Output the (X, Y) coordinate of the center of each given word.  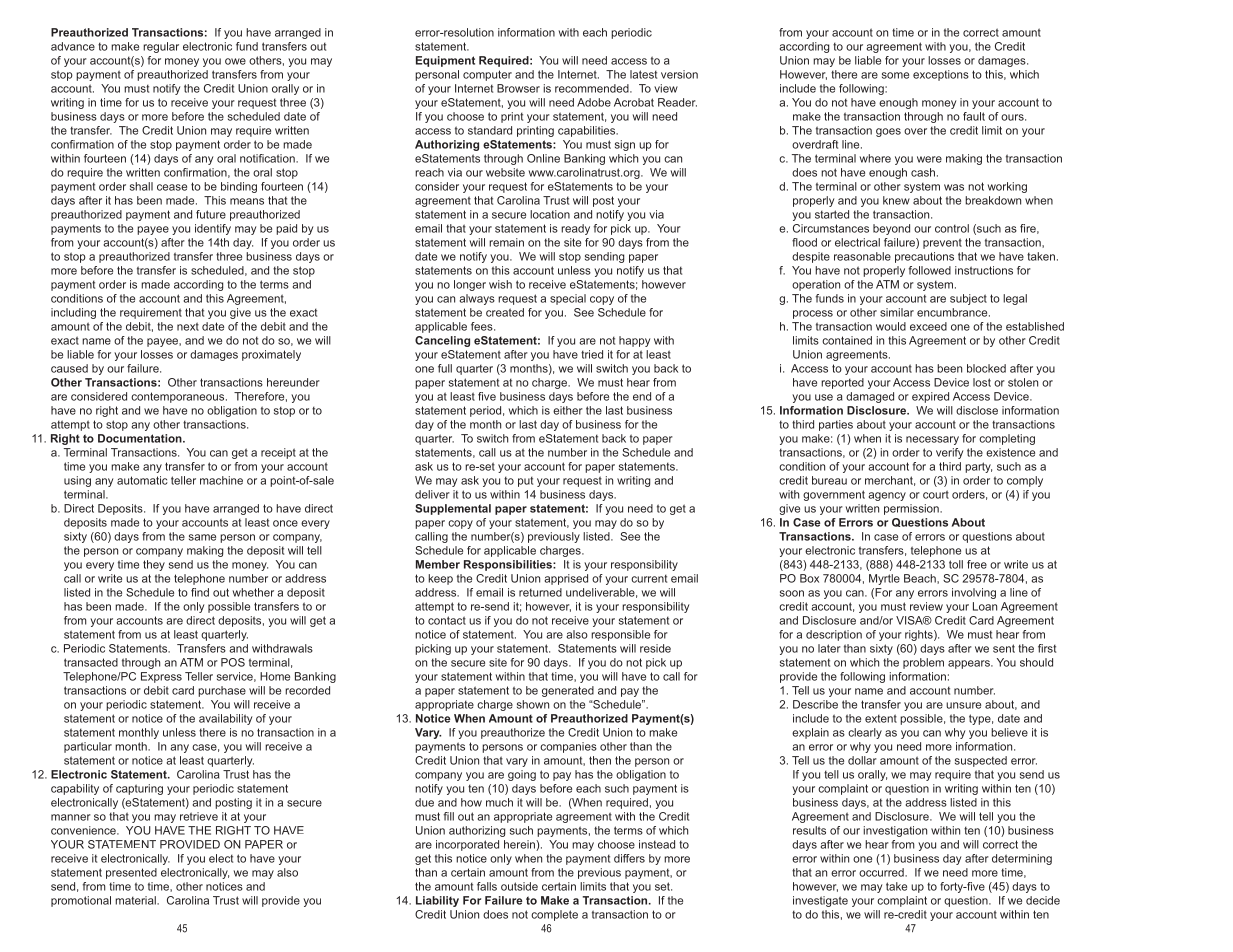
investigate (820, 901)
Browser (518, 88)
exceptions (941, 75)
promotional (81, 901)
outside (519, 886)
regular (161, 47)
